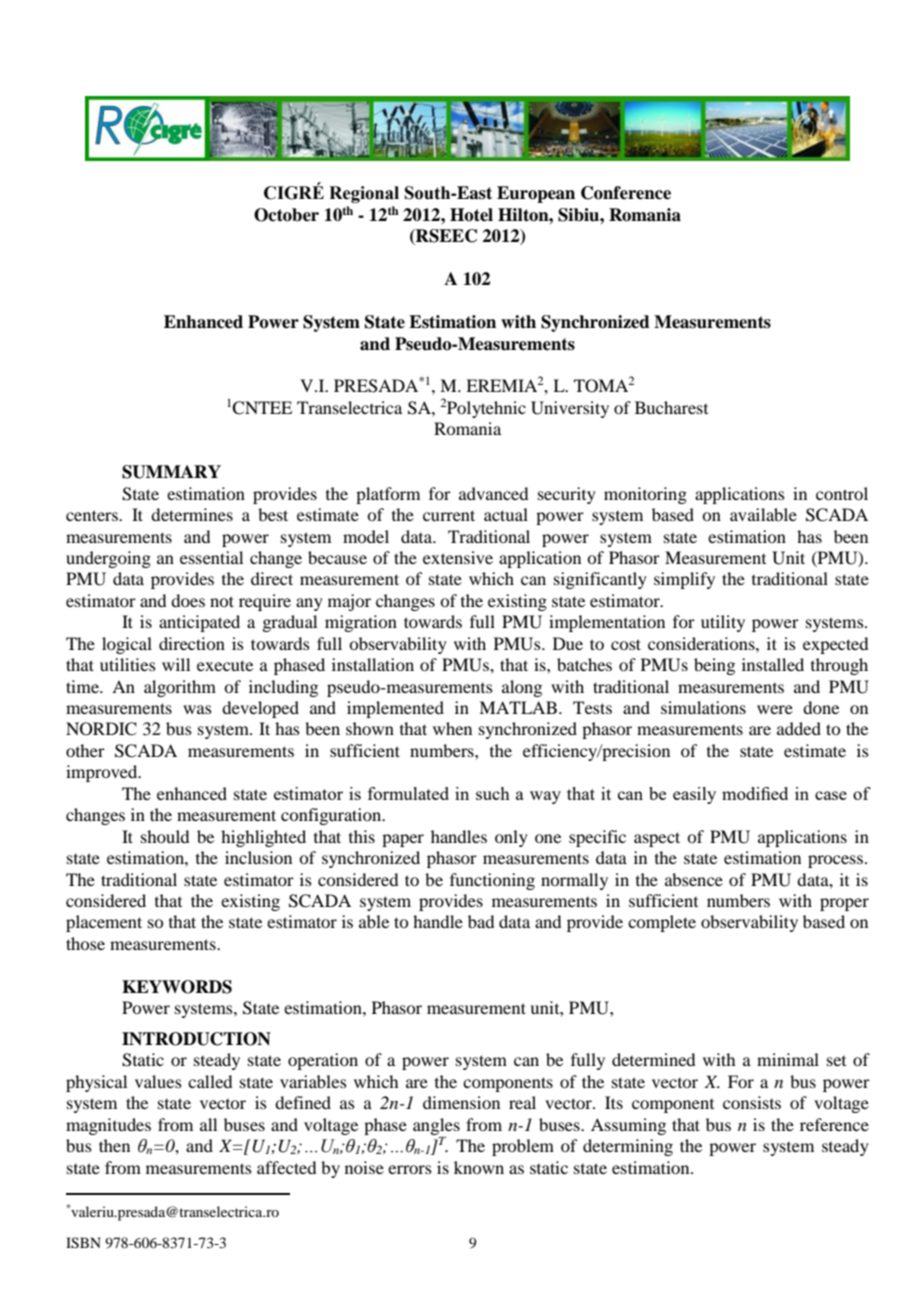 This screenshot has height=1308, width=924. I want to click on bad, so click(481, 921).
